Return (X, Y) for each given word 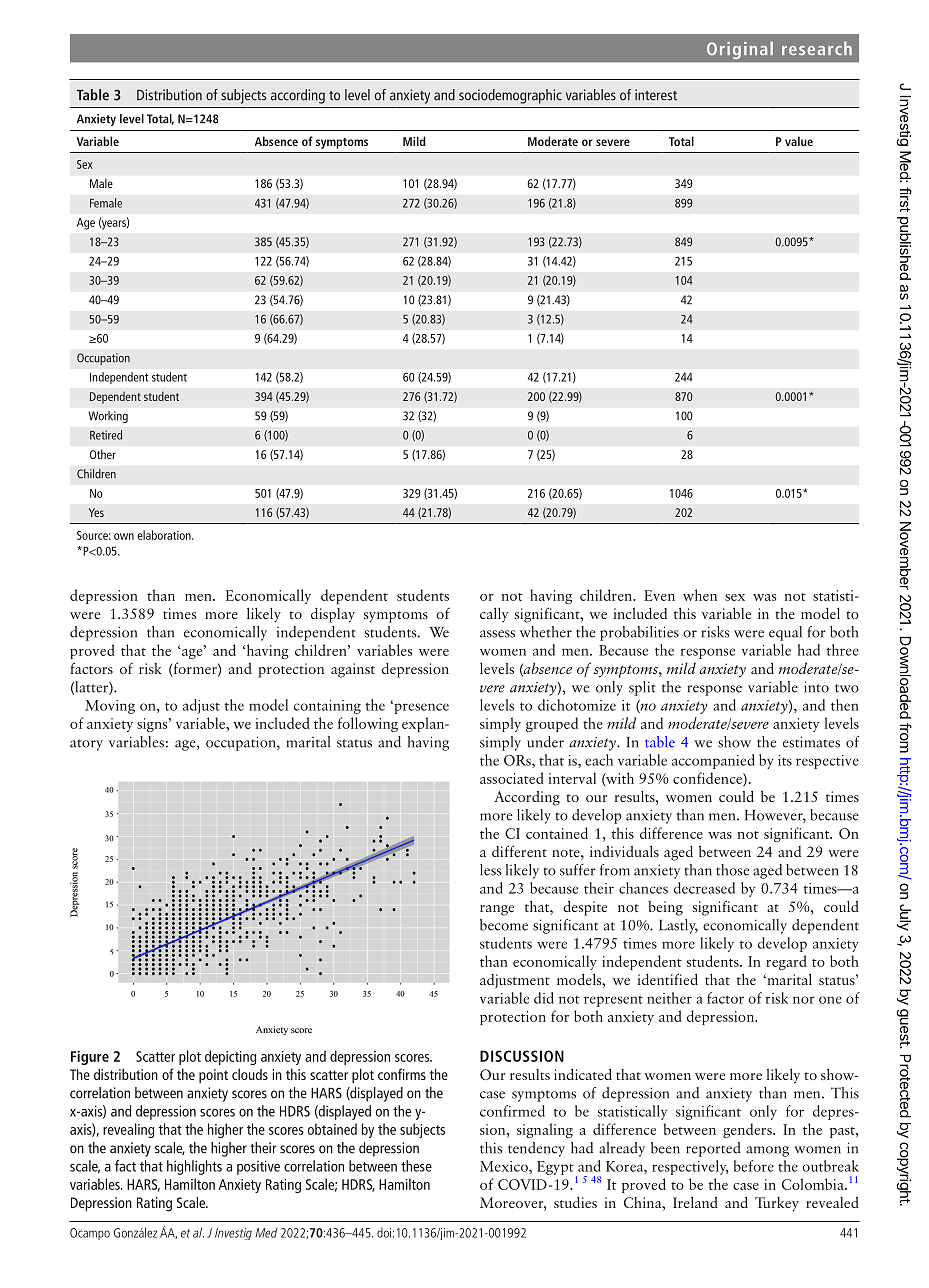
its (785, 760)
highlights (194, 1167)
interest (656, 95)
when (700, 595)
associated (512, 778)
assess (497, 634)
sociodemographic (510, 96)
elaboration (165, 535)
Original (740, 50)
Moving (110, 707)
